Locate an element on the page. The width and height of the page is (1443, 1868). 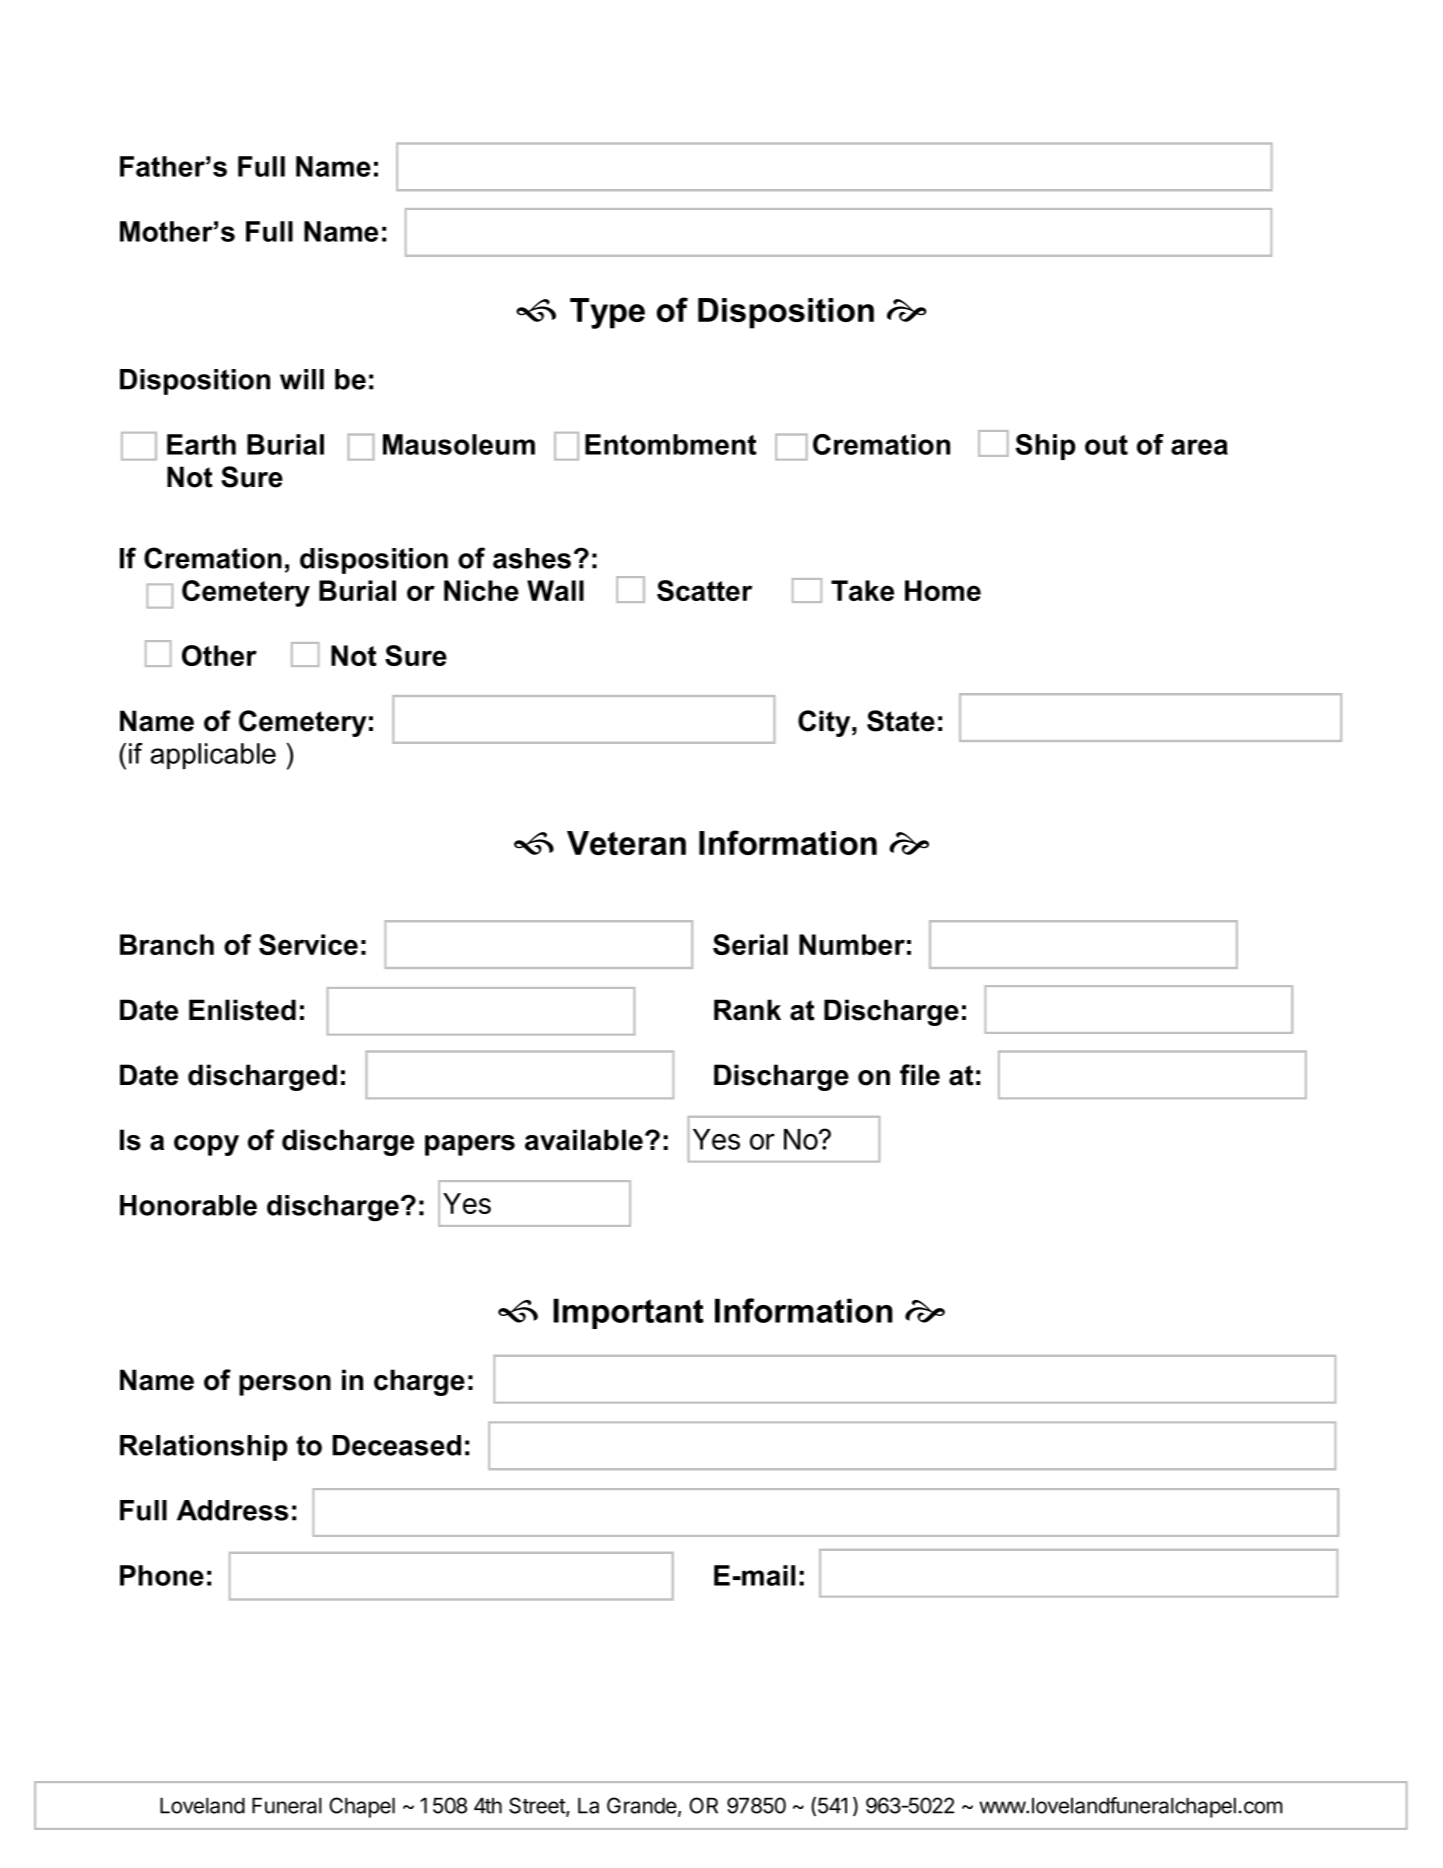
Important is located at coordinates (628, 1313).
